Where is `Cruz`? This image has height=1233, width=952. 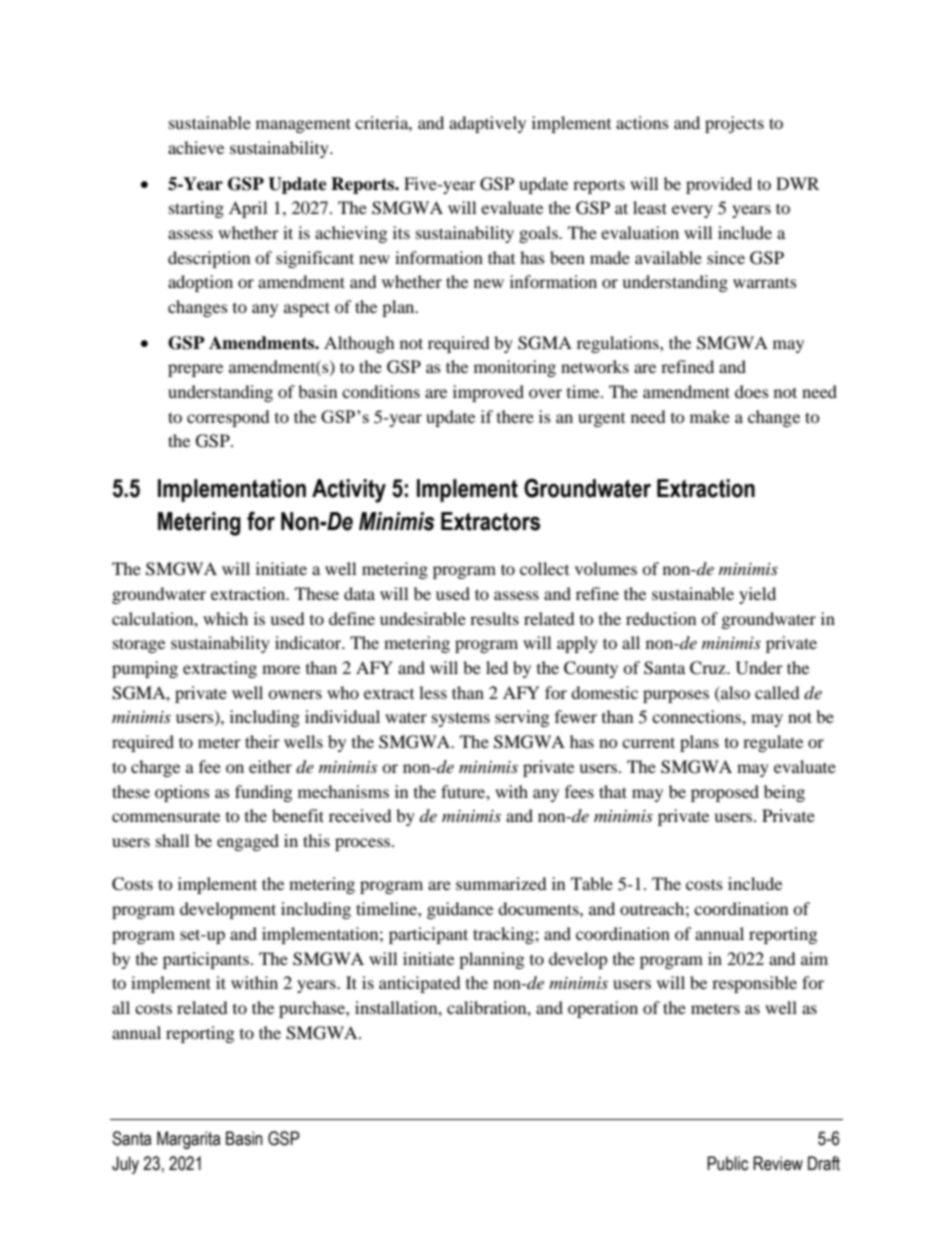
Cruz is located at coordinates (709, 668).
